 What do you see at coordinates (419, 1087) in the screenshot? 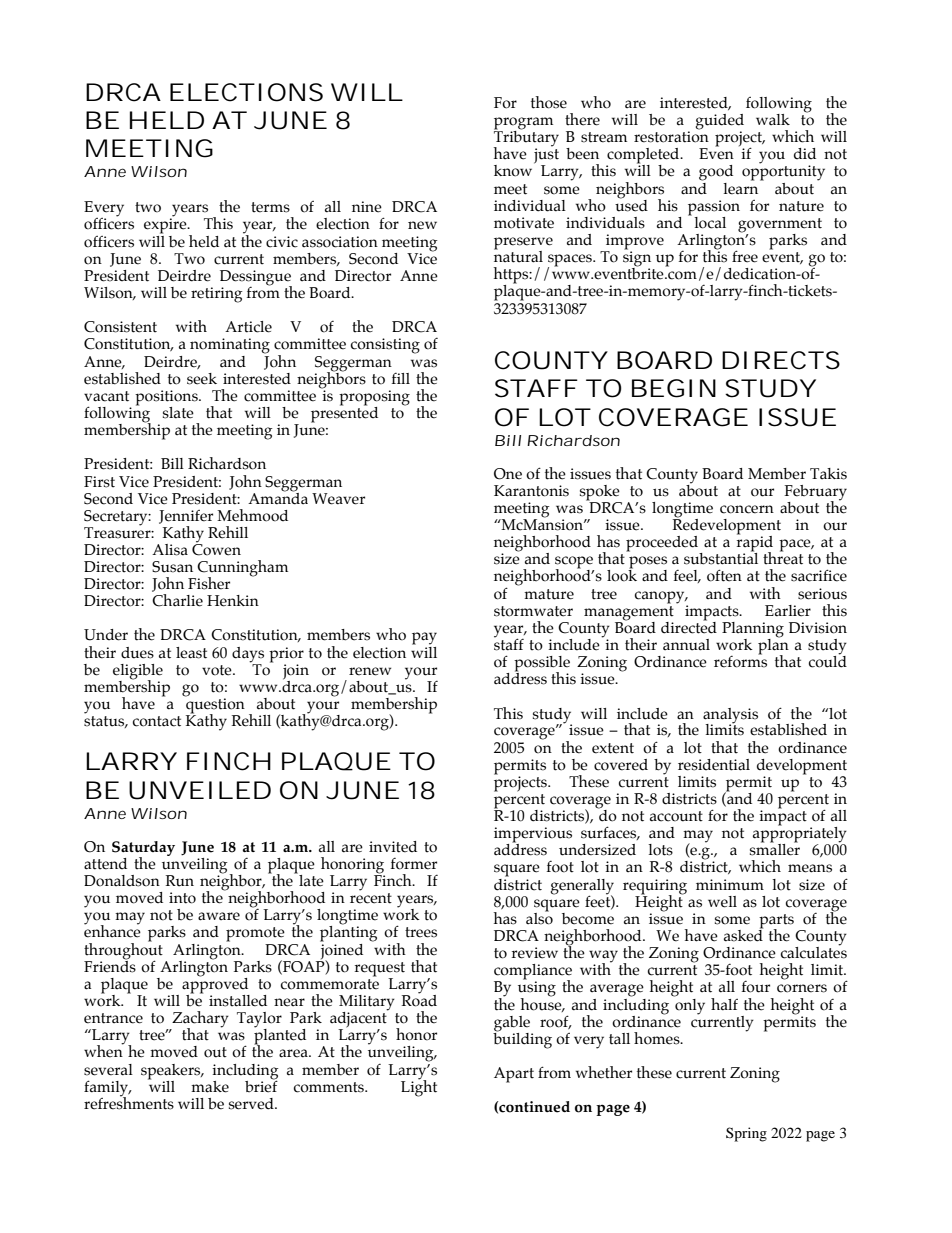
I see `Light` at bounding box center [419, 1087].
